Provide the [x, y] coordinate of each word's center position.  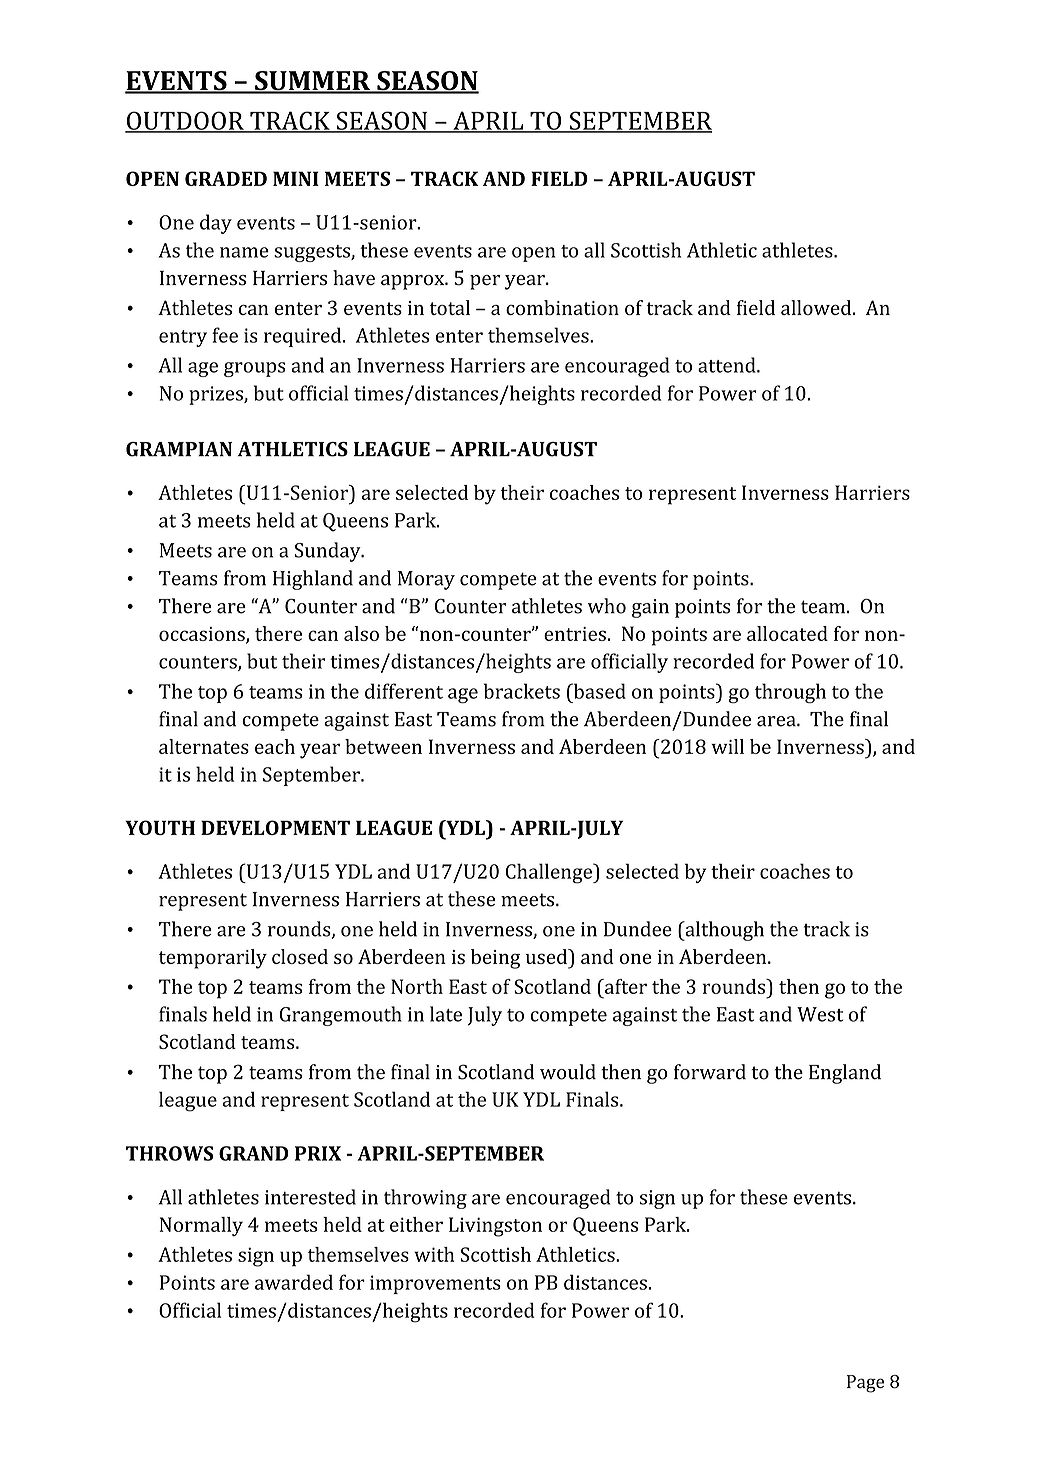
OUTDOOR [185, 121]
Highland [313, 580]
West [820, 1014]
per [485, 282]
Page [865, 1384]
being [495, 959]
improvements [435, 1284]
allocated [787, 633]
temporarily [213, 959]
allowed [817, 307]
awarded [294, 1282]
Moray [426, 580]
